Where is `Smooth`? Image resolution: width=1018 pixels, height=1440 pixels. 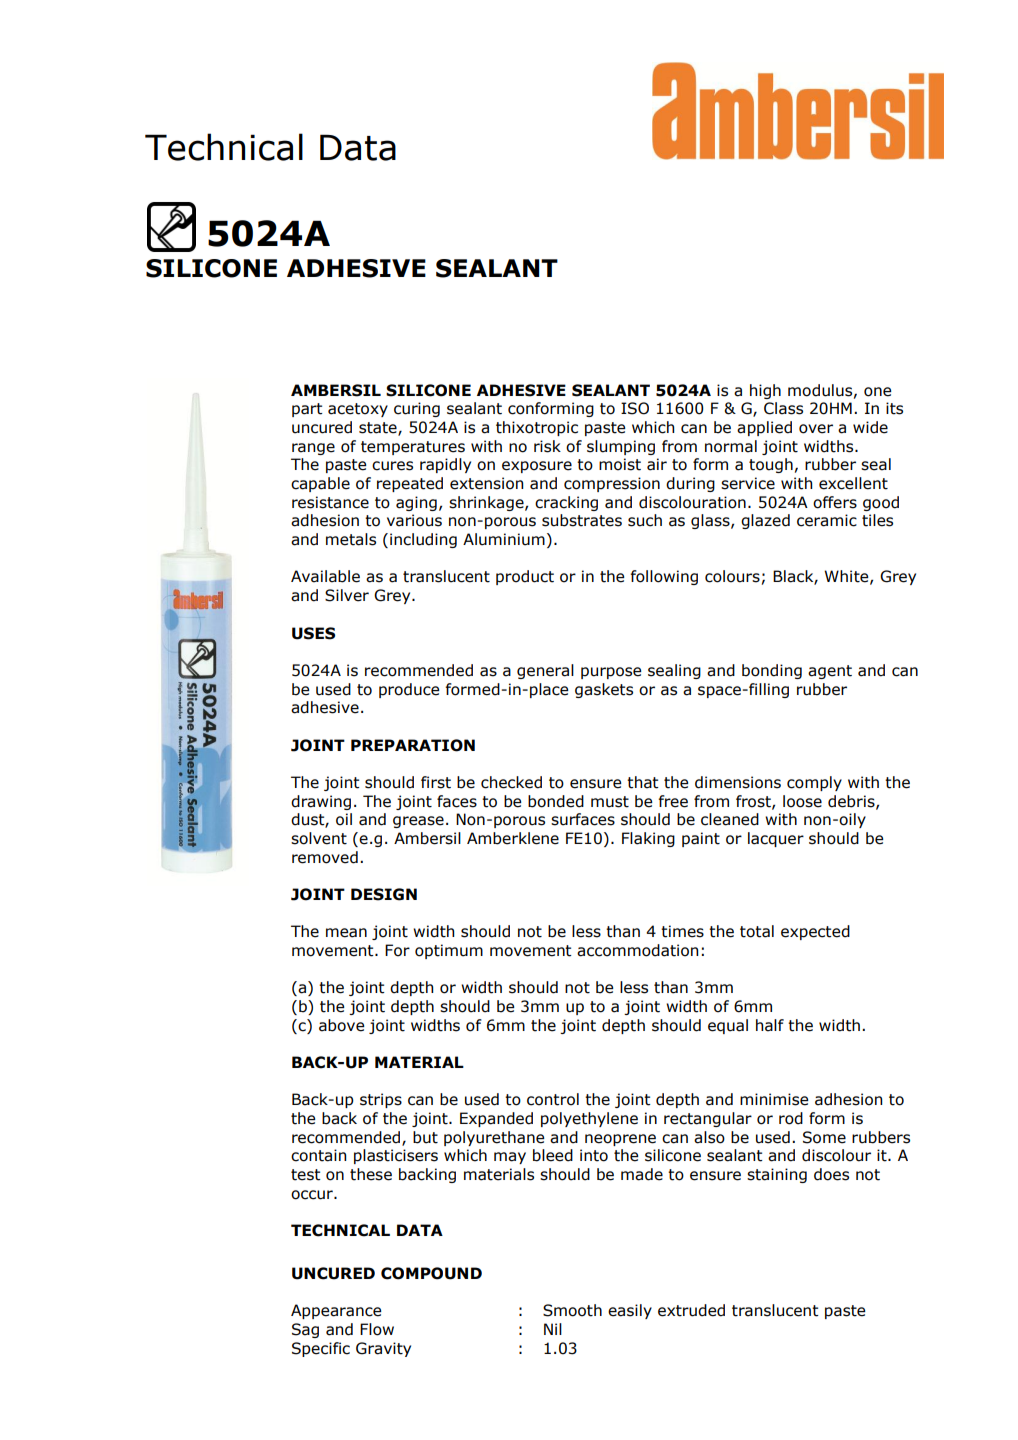 Smooth is located at coordinates (572, 1310).
